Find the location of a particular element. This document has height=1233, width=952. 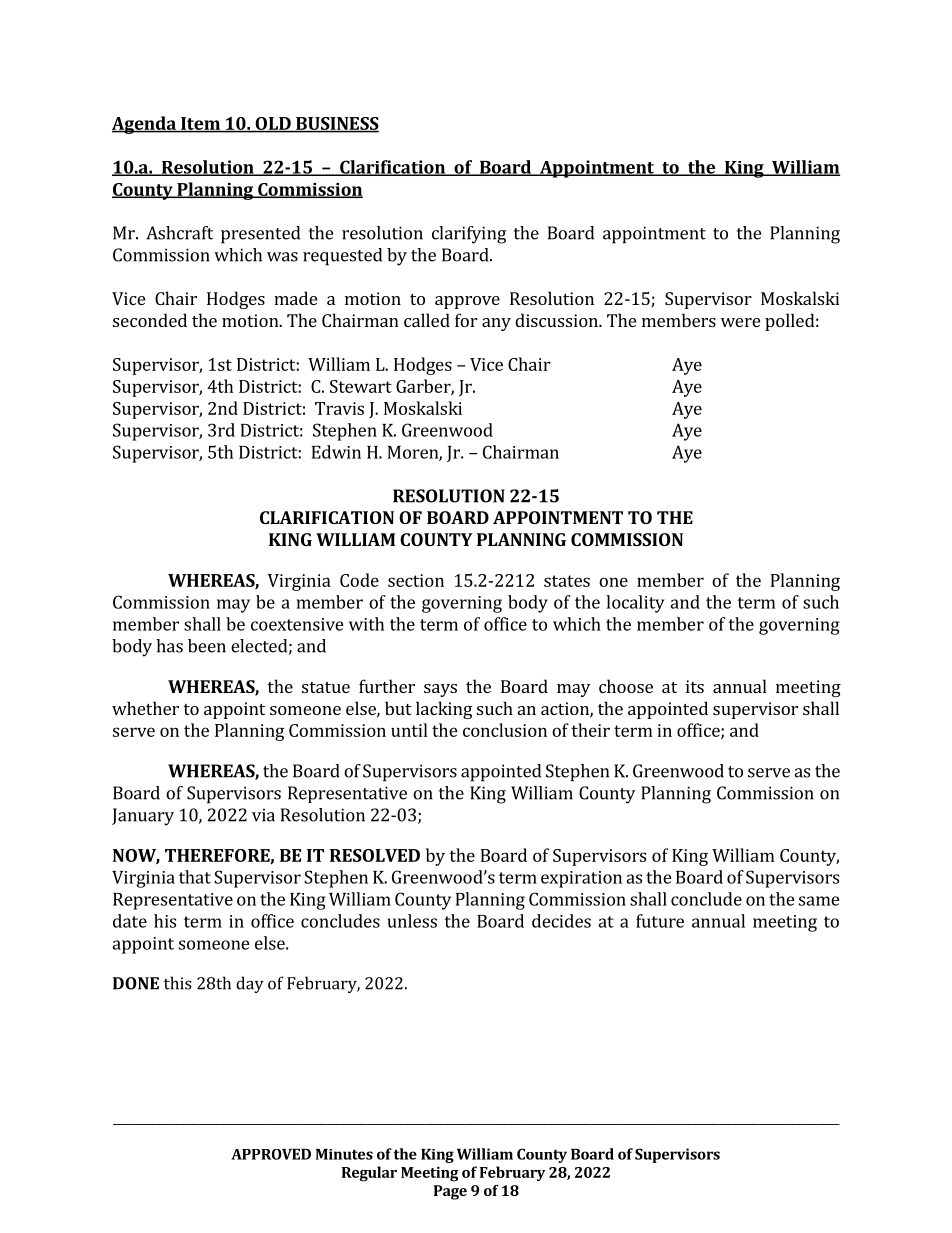

section is located at coordinates (416, 580).
